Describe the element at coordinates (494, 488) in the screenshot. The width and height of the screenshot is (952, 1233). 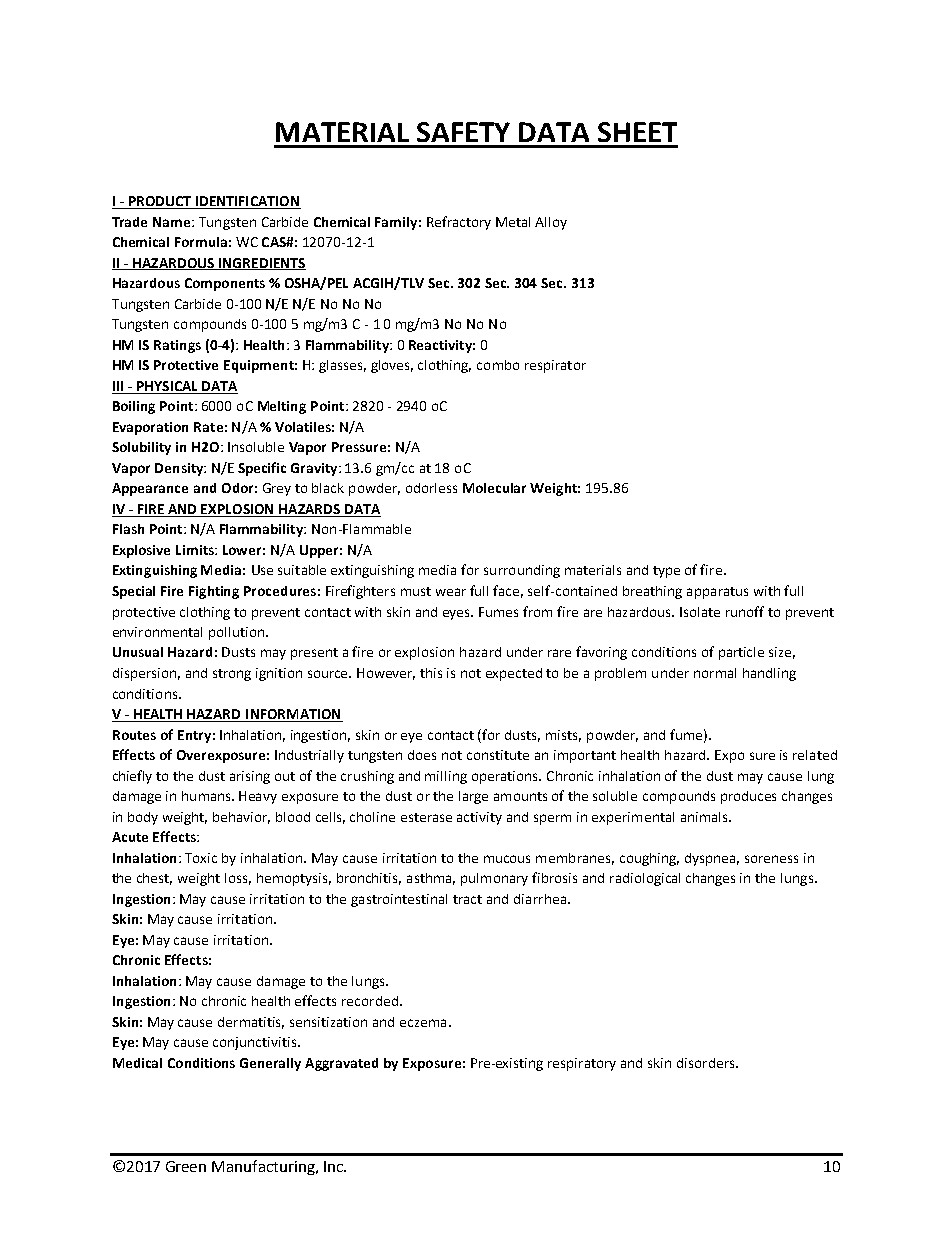
I see `Molecular` at that location.
